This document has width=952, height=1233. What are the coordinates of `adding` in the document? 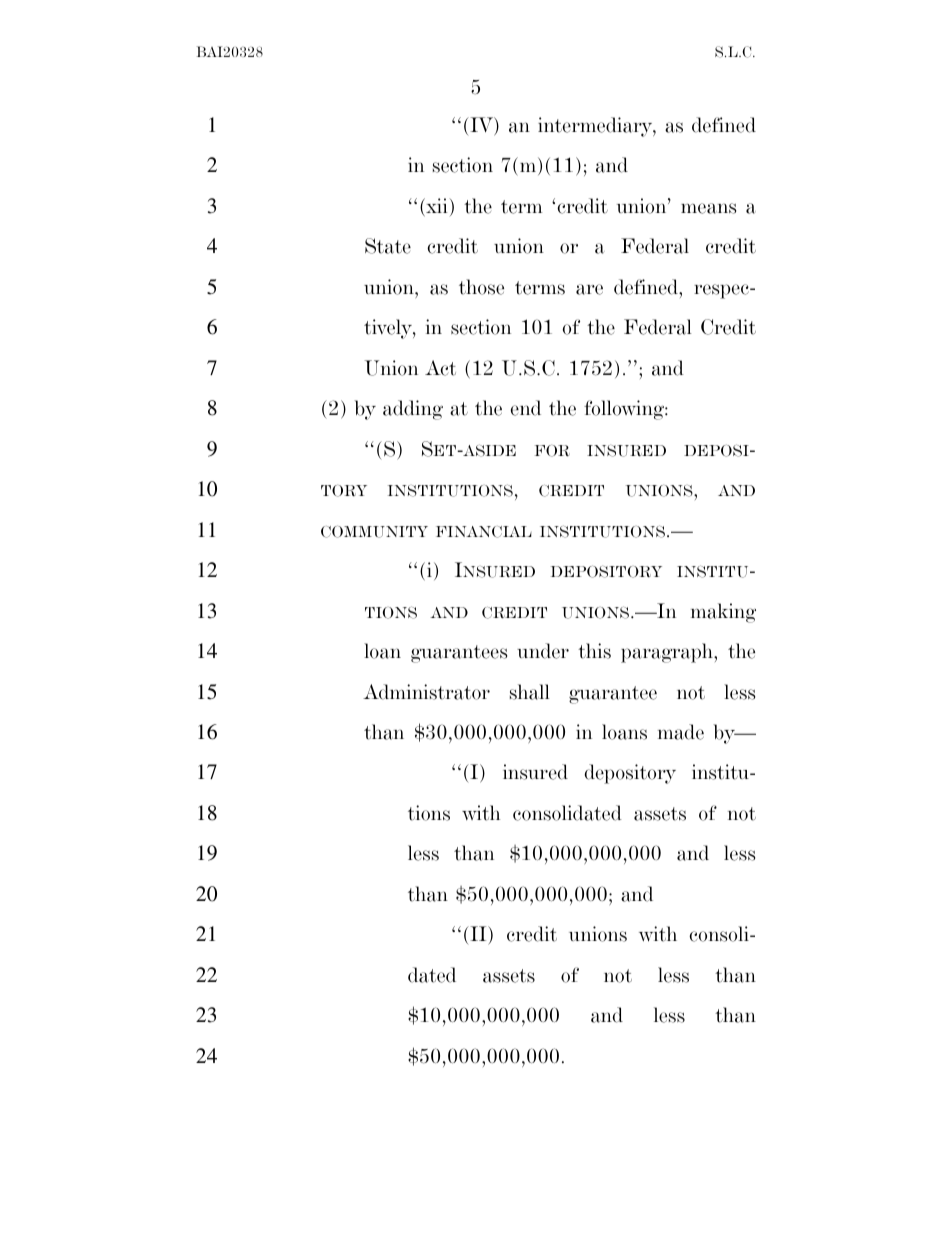 It's located at (413, 410).
